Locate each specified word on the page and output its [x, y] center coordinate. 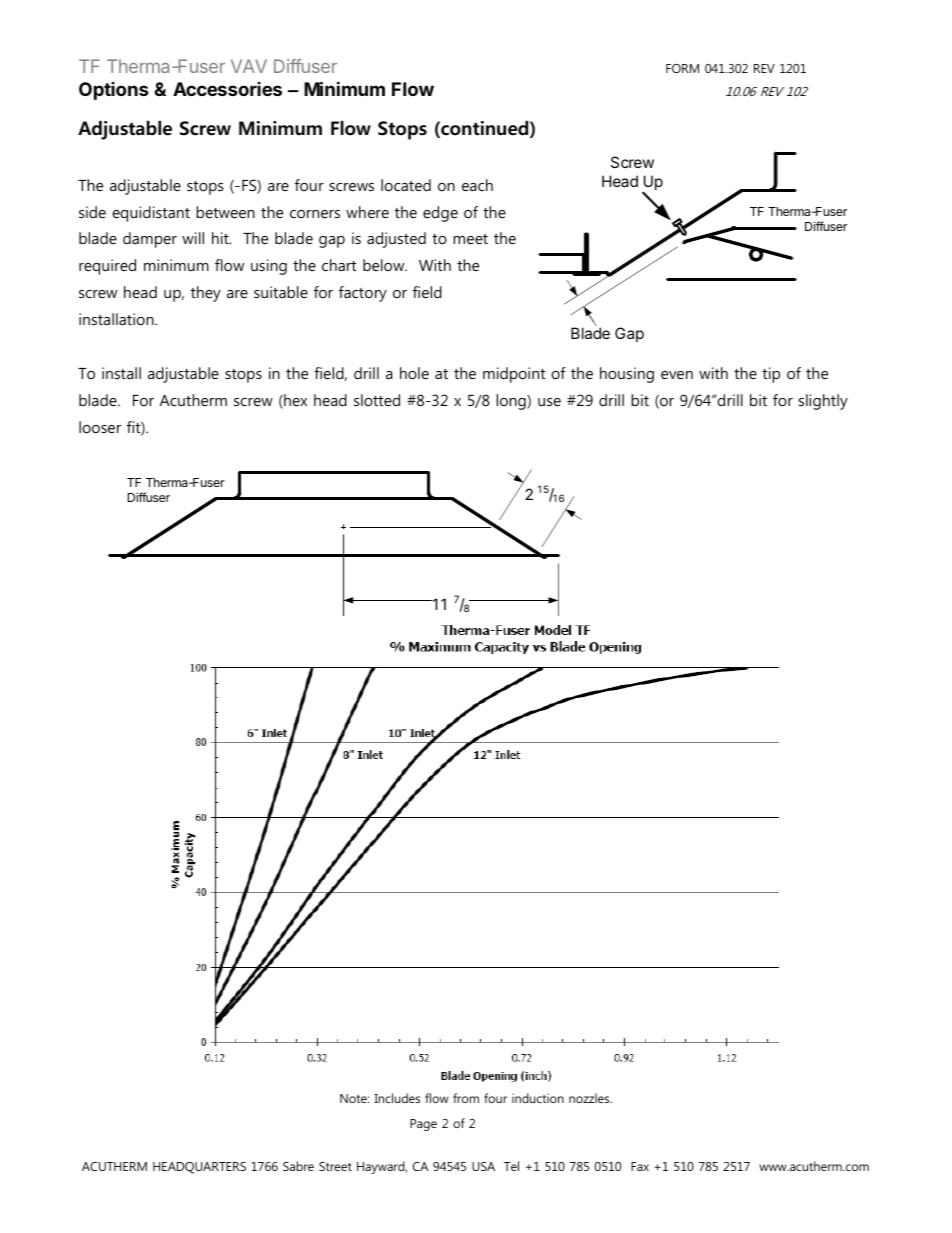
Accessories [227, 89]
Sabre [298, 1166]
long [512, 402]
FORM [682, 68]
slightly [823, 402]
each [477, 185]
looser [100, 427]
